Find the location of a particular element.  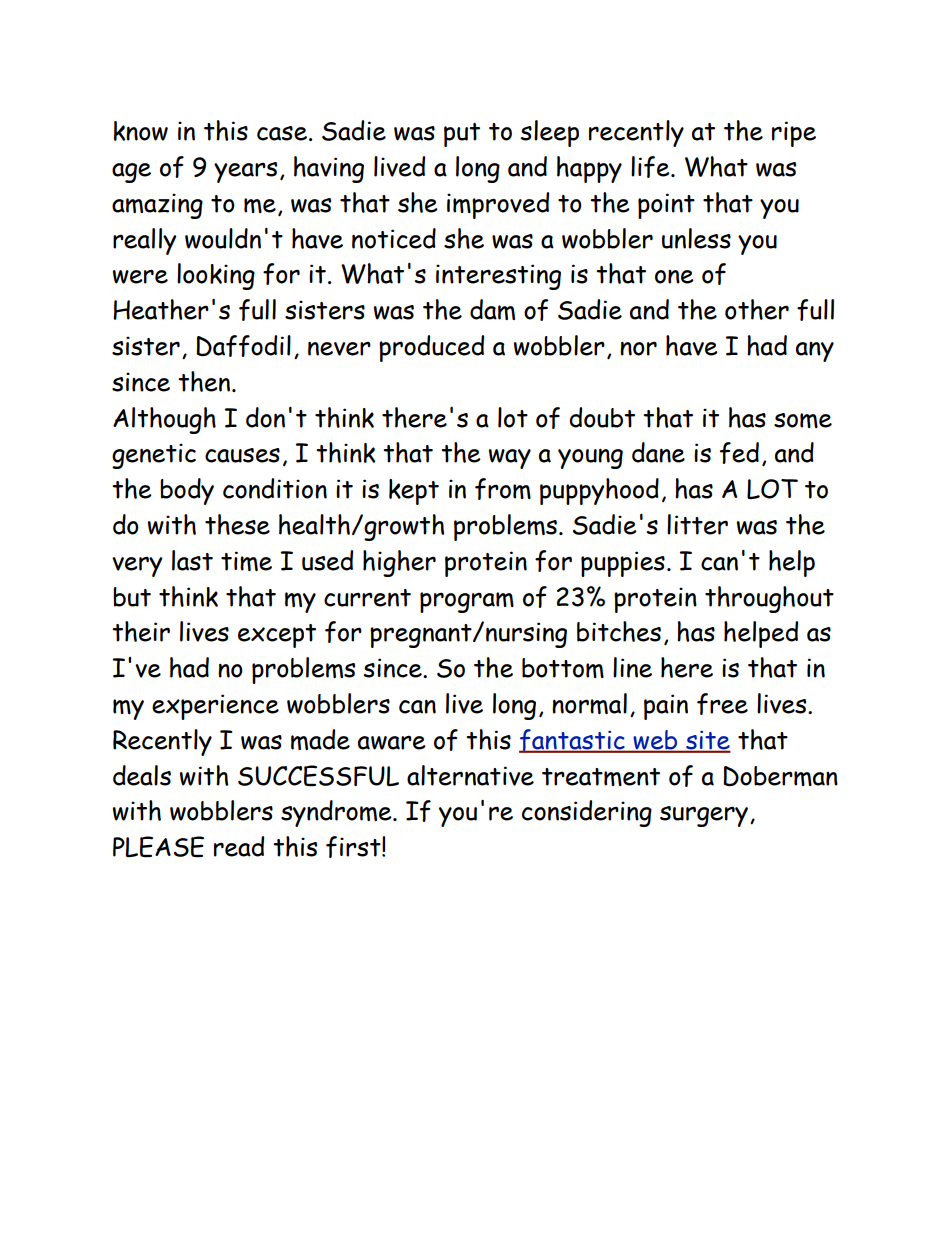

surgery is located at coordinates (704, 816).
